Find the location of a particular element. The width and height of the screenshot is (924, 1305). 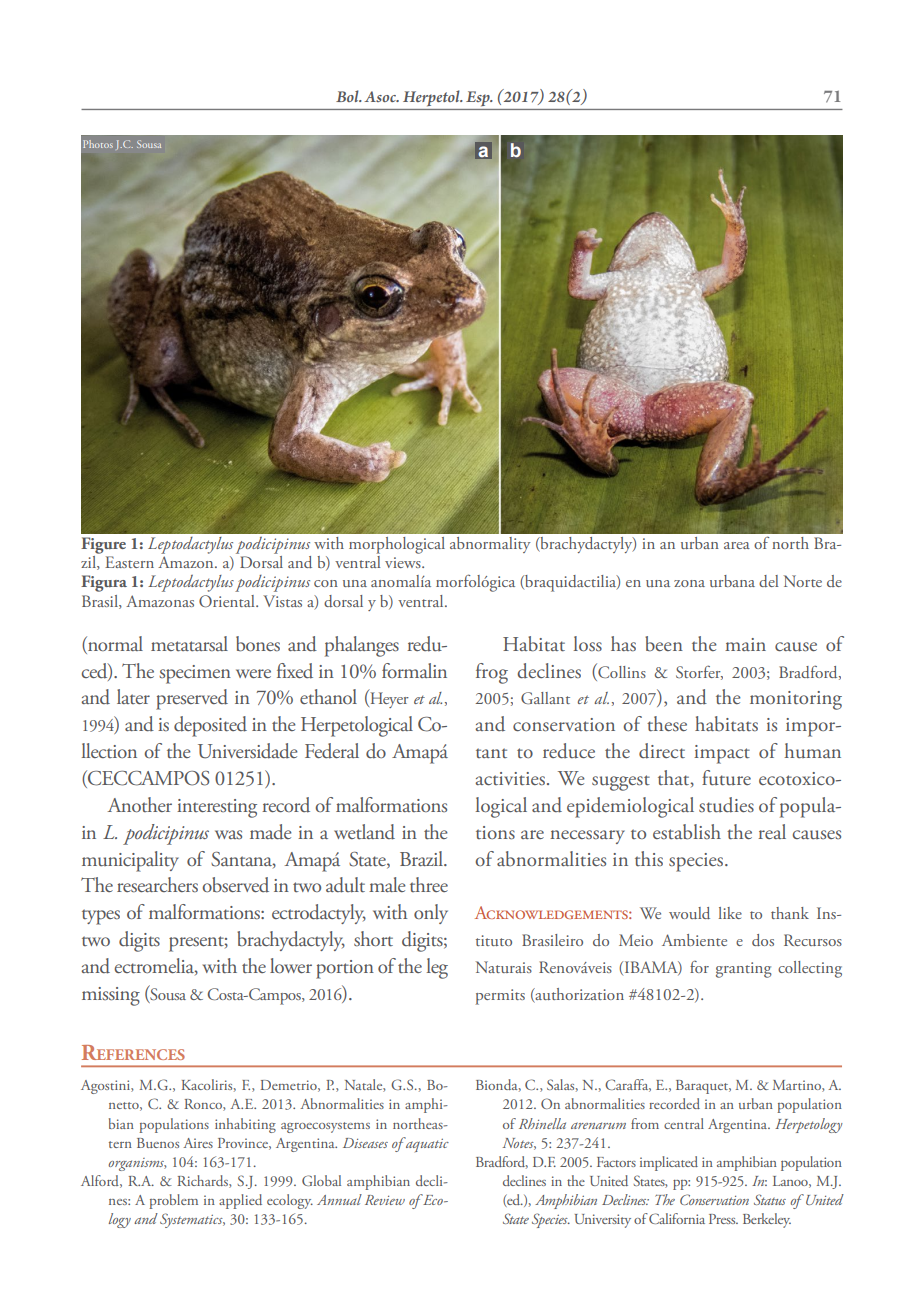

main is located at coordinates (745, 644).
